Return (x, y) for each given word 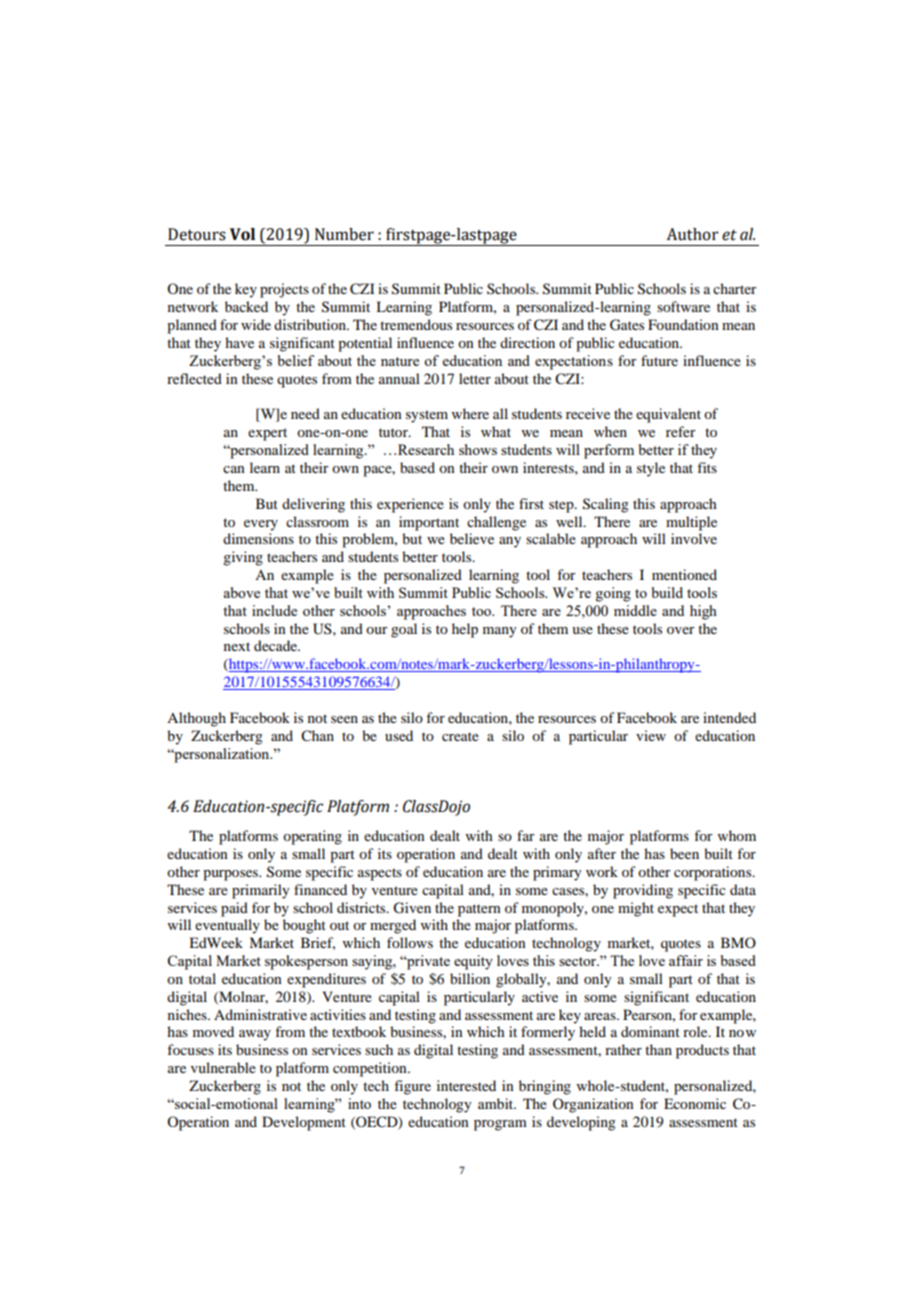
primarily (260, 891)
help (465, 630)
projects (284, 290)
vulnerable (223, 1067)
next (237, 646)
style (651, 469)
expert (267, 434)
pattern (479, 910)
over (681, 630)
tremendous (416, 324)
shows (478, 449)
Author (693, 234)
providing (643, 891)
